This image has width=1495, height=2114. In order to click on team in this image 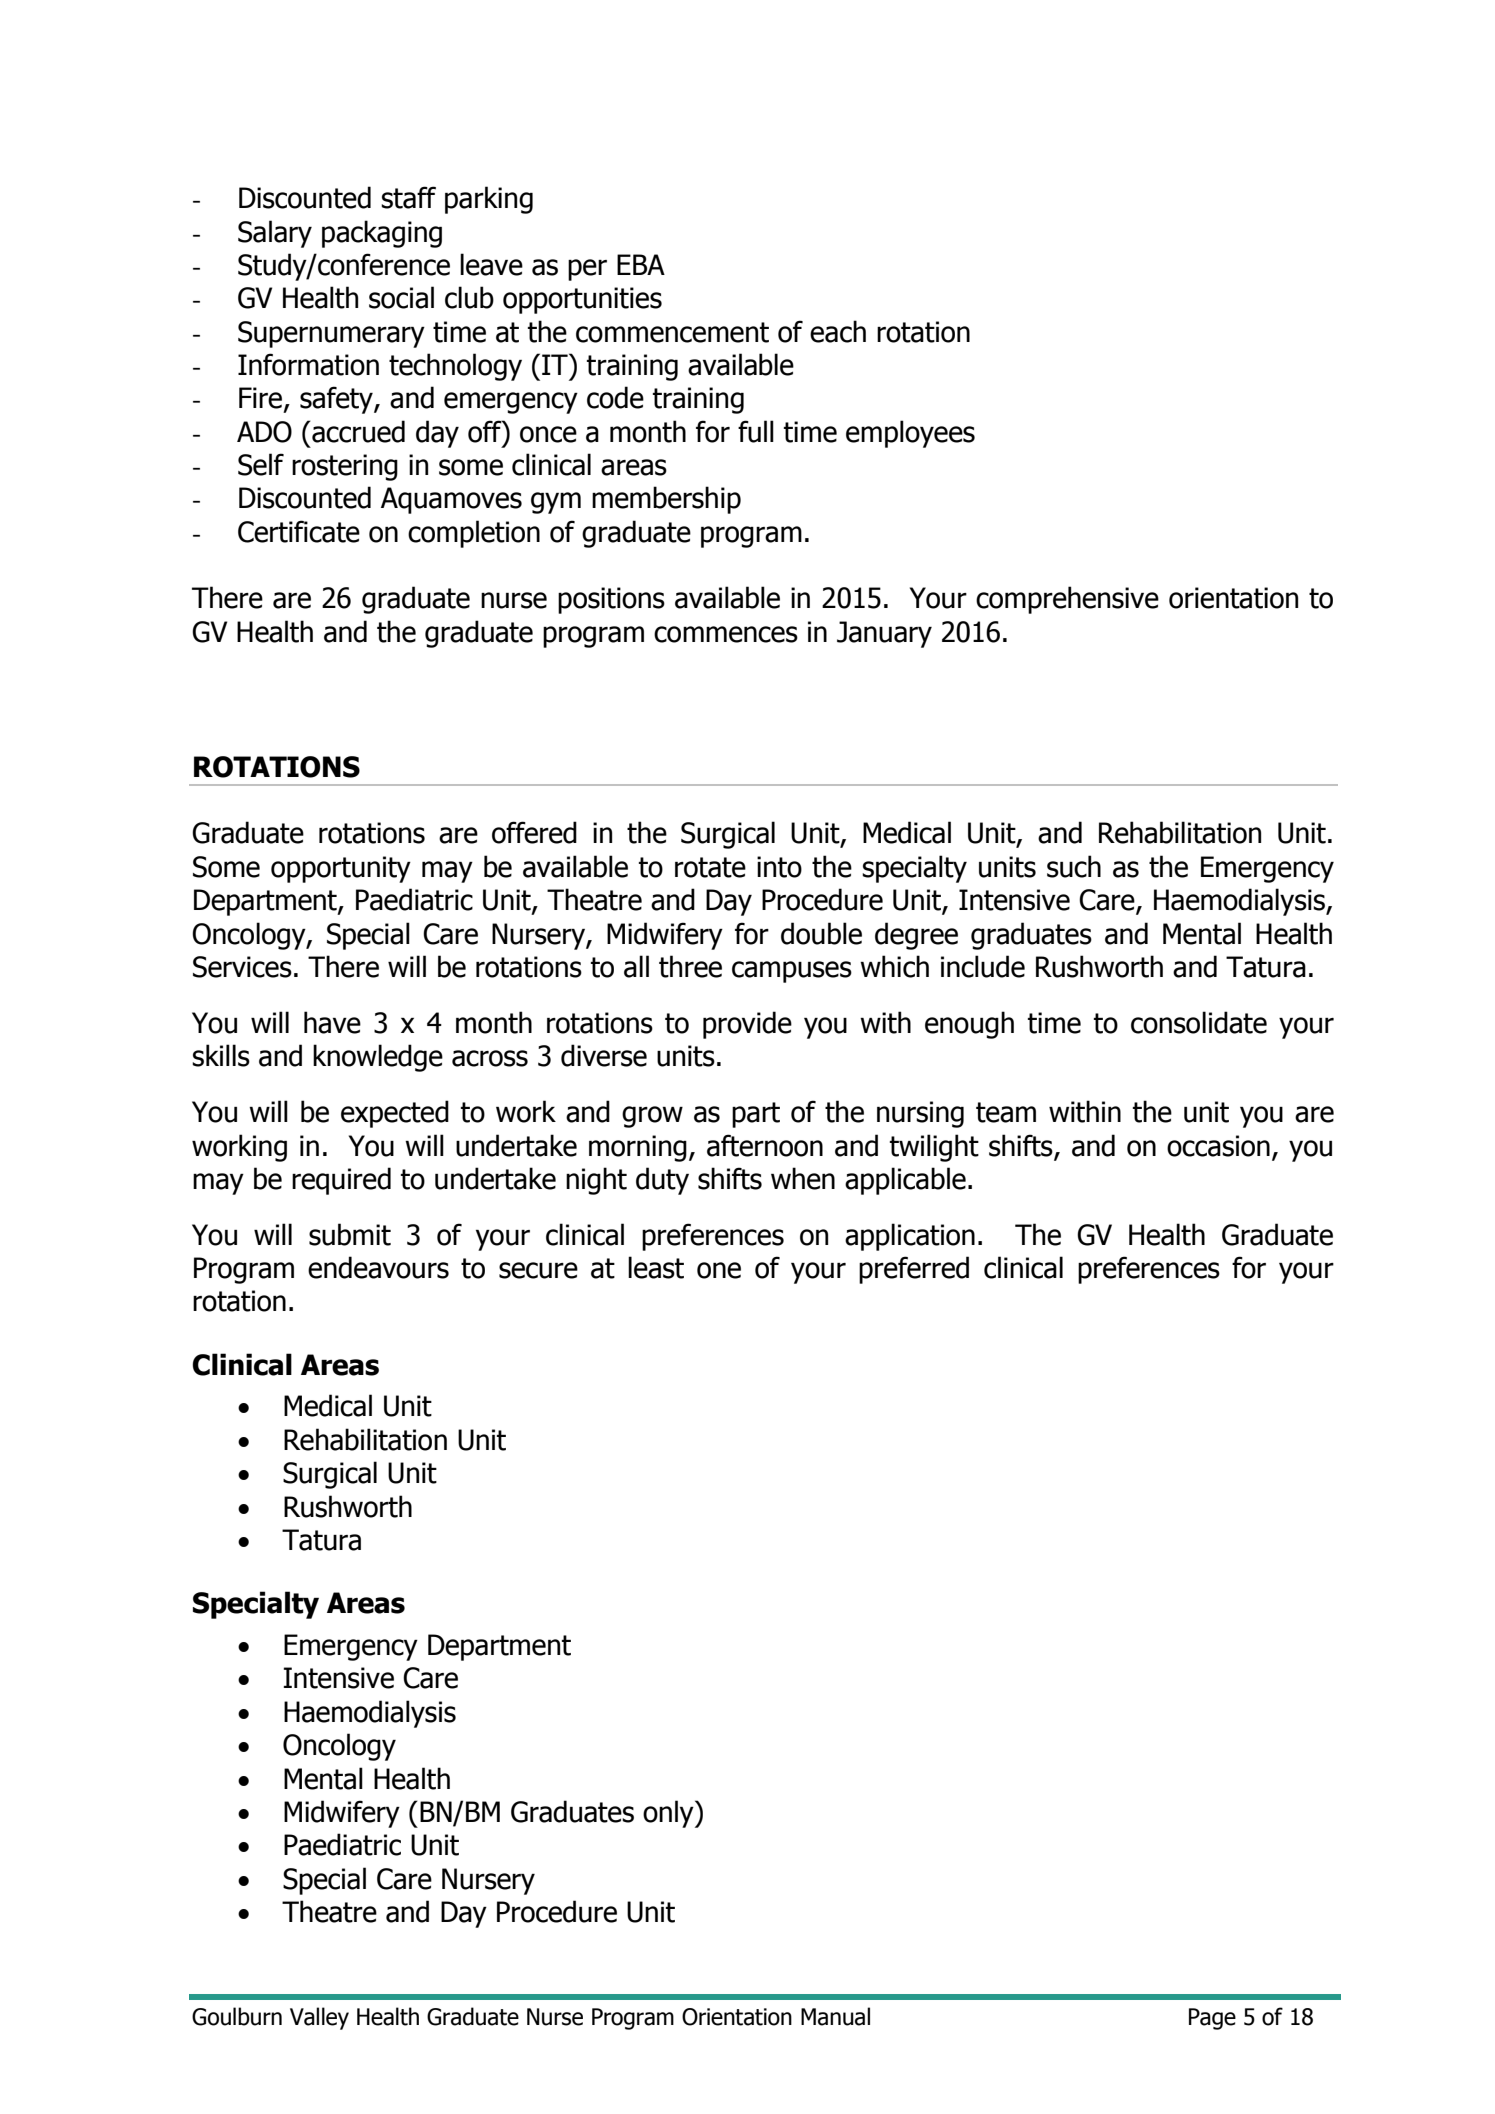, I will do `click(1006, 1112)`.
